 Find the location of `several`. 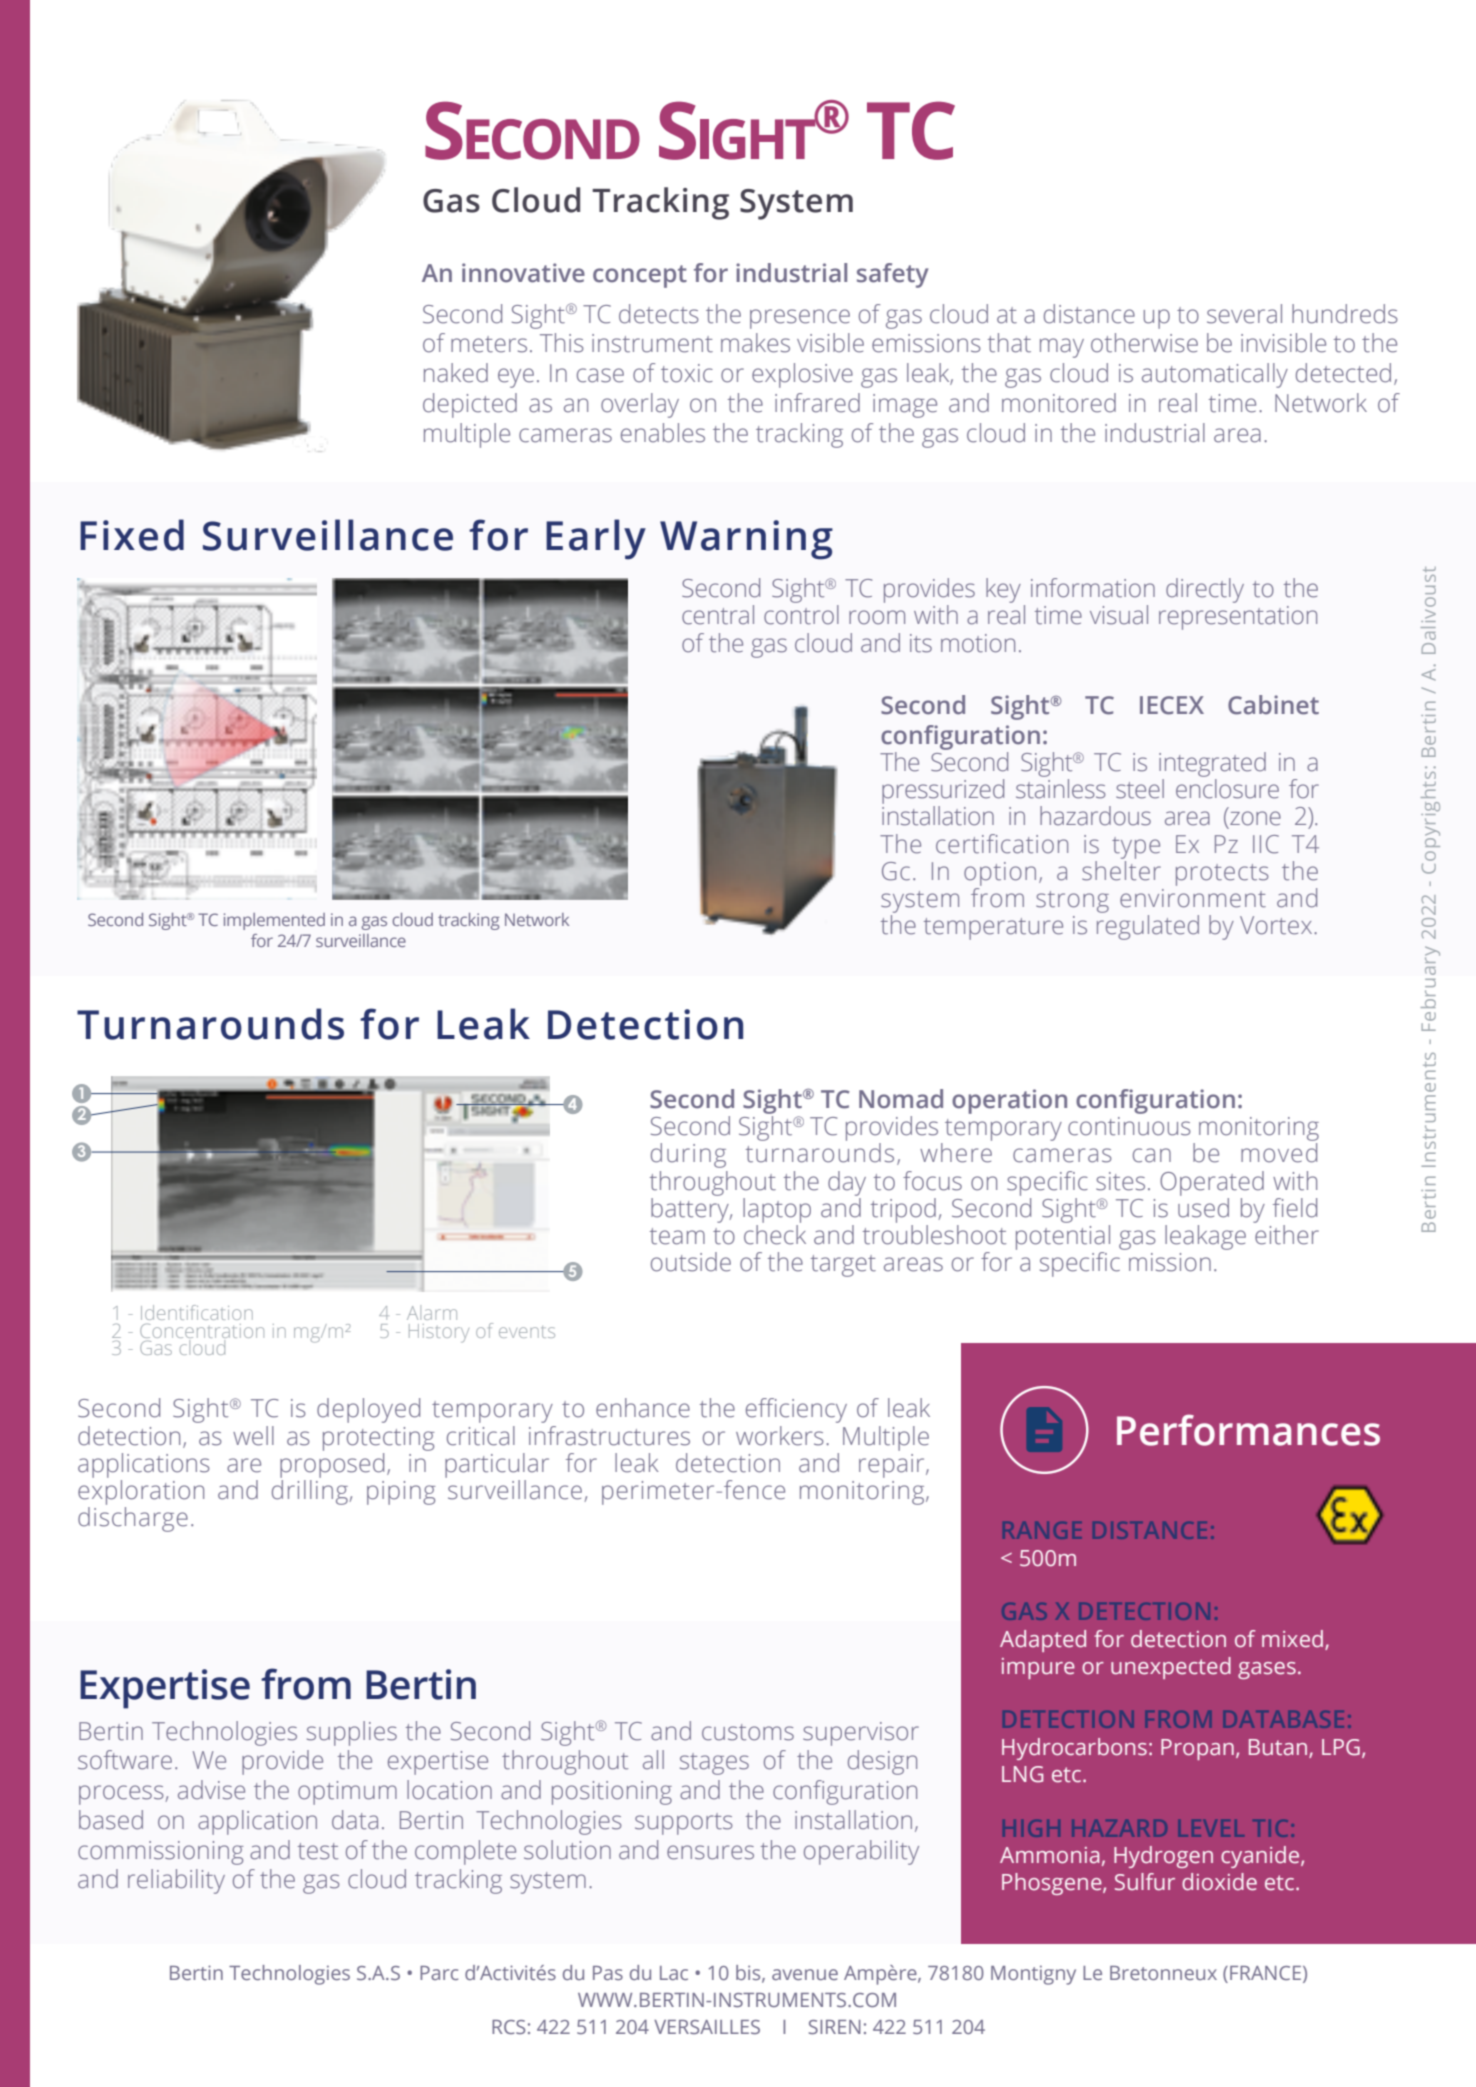

several is located at coordinates (1244, 314).
